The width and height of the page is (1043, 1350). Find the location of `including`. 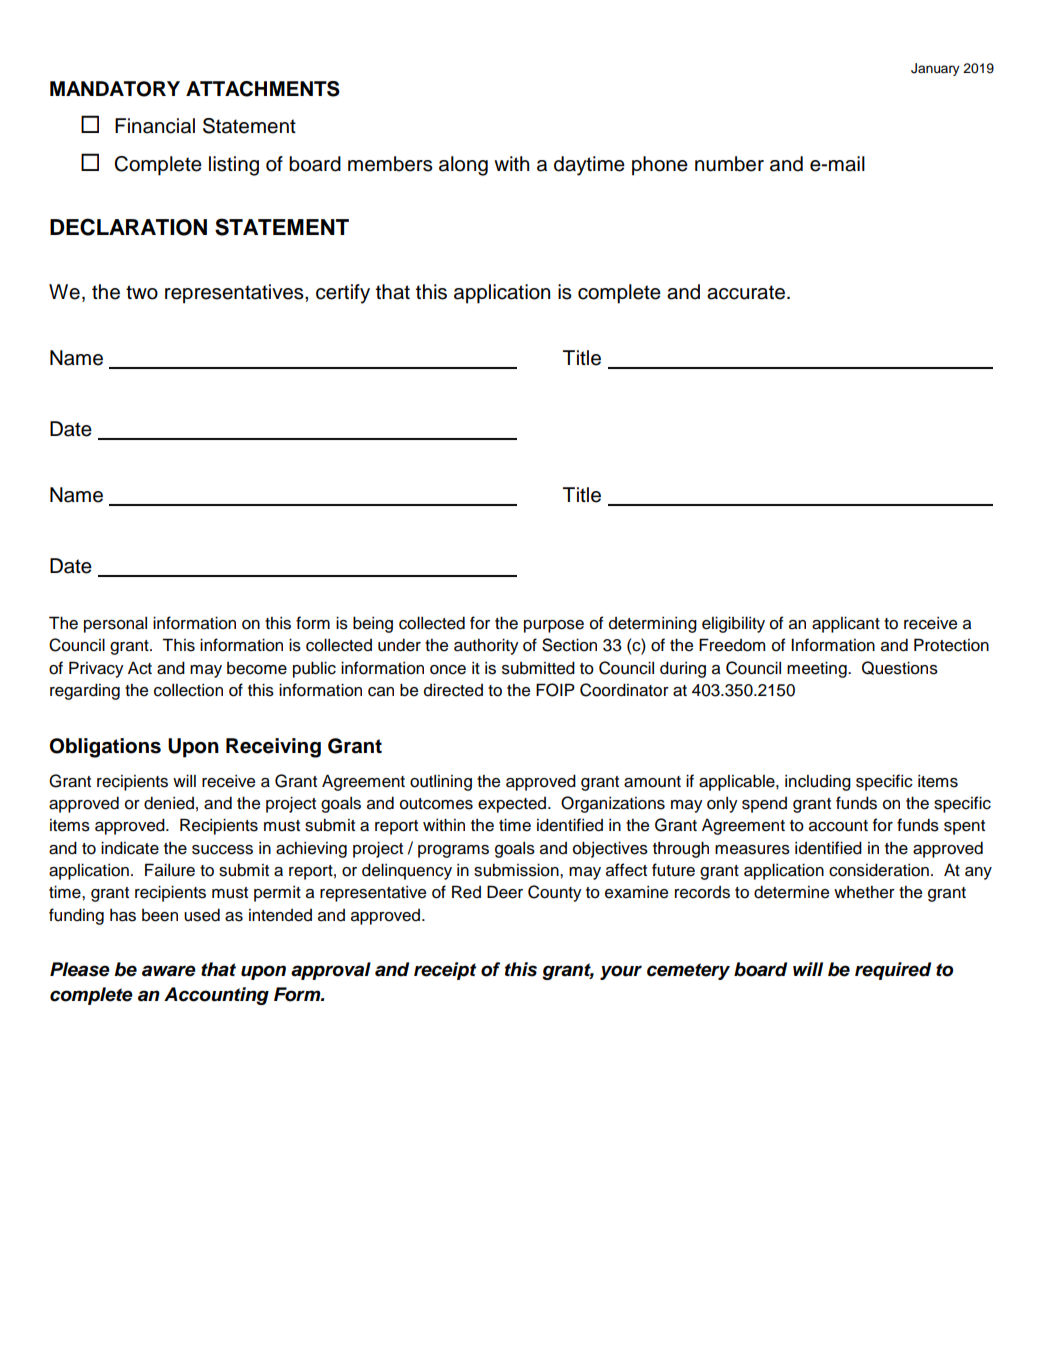

including is located at coordinates (818, 782).
